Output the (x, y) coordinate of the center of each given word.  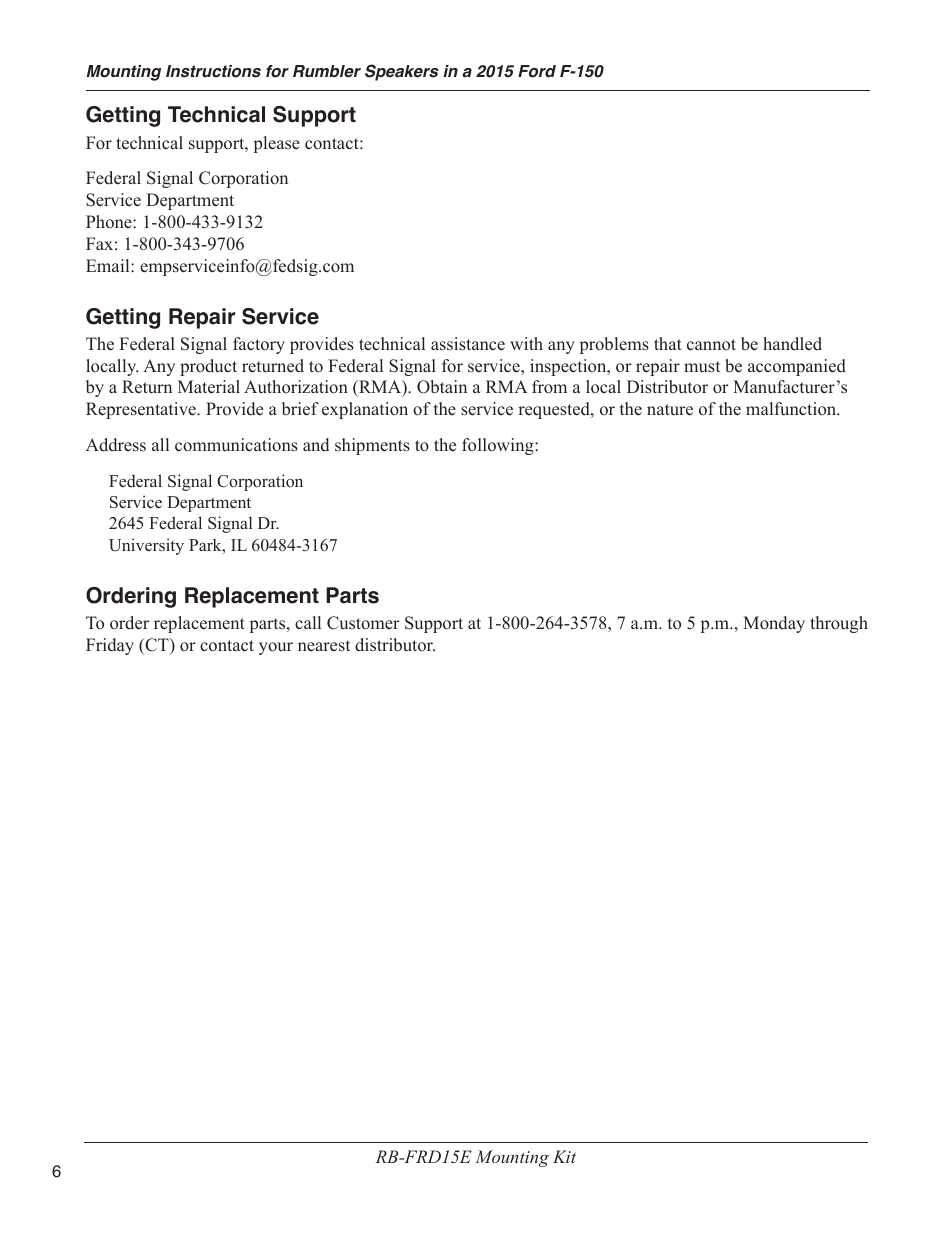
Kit (564, 1156)
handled (792, 344)
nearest (324, 646)
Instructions (213, 71)
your (276, 648)
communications (236, 445)
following (499, 446)
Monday (774, 624)
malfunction (792, 409)
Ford (537, 71)
